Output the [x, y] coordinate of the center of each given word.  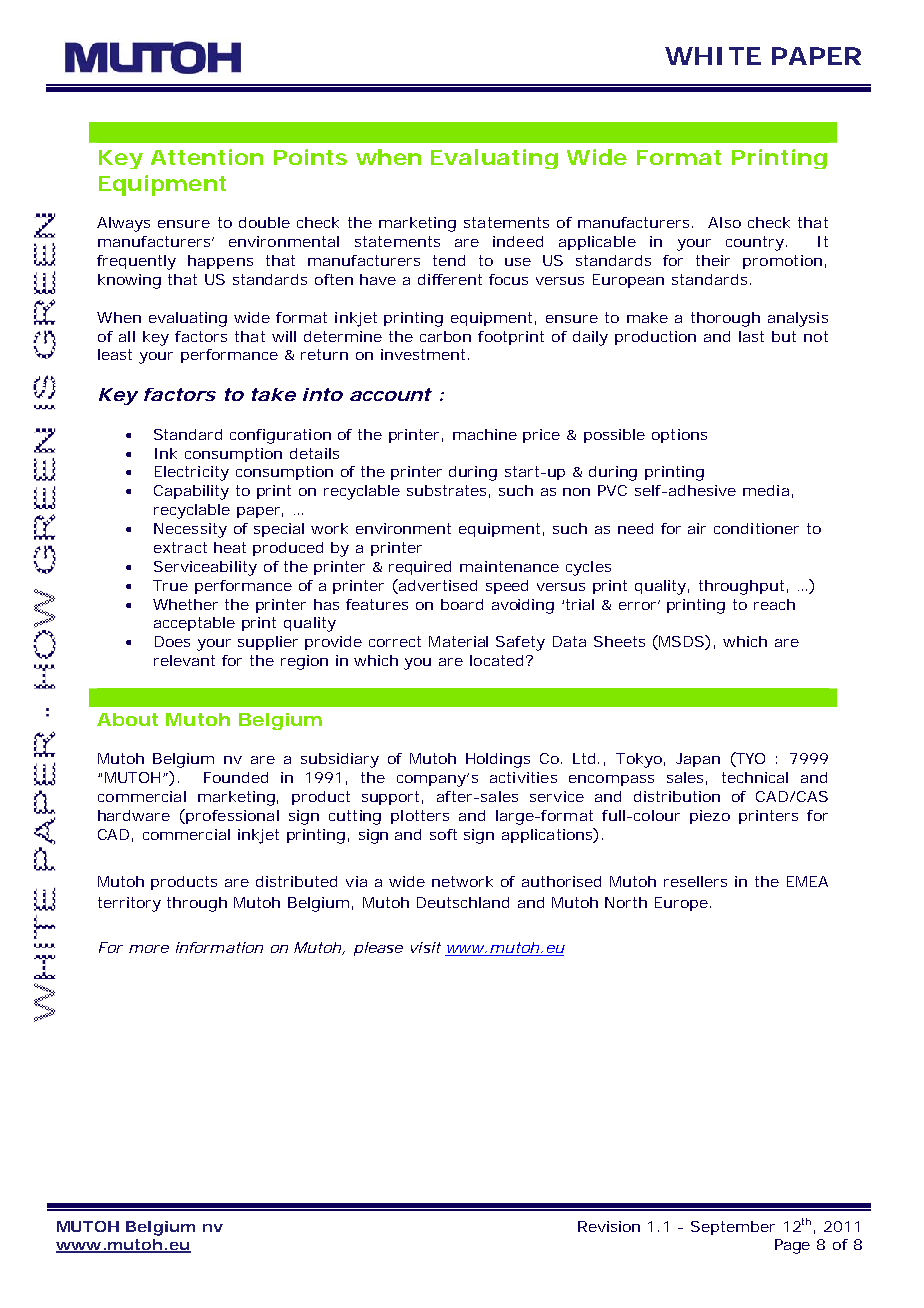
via [356, 881]
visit [426, 947]
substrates [448, 491]
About [127, 719]
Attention [207, 157]
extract [180, 547]
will [284, 336]
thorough [725, 319]
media [768, 491]
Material [458, 641]
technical [755, 777]
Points [310, 157]
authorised [561, 881]
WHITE [713, 56]
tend [449, 260]
